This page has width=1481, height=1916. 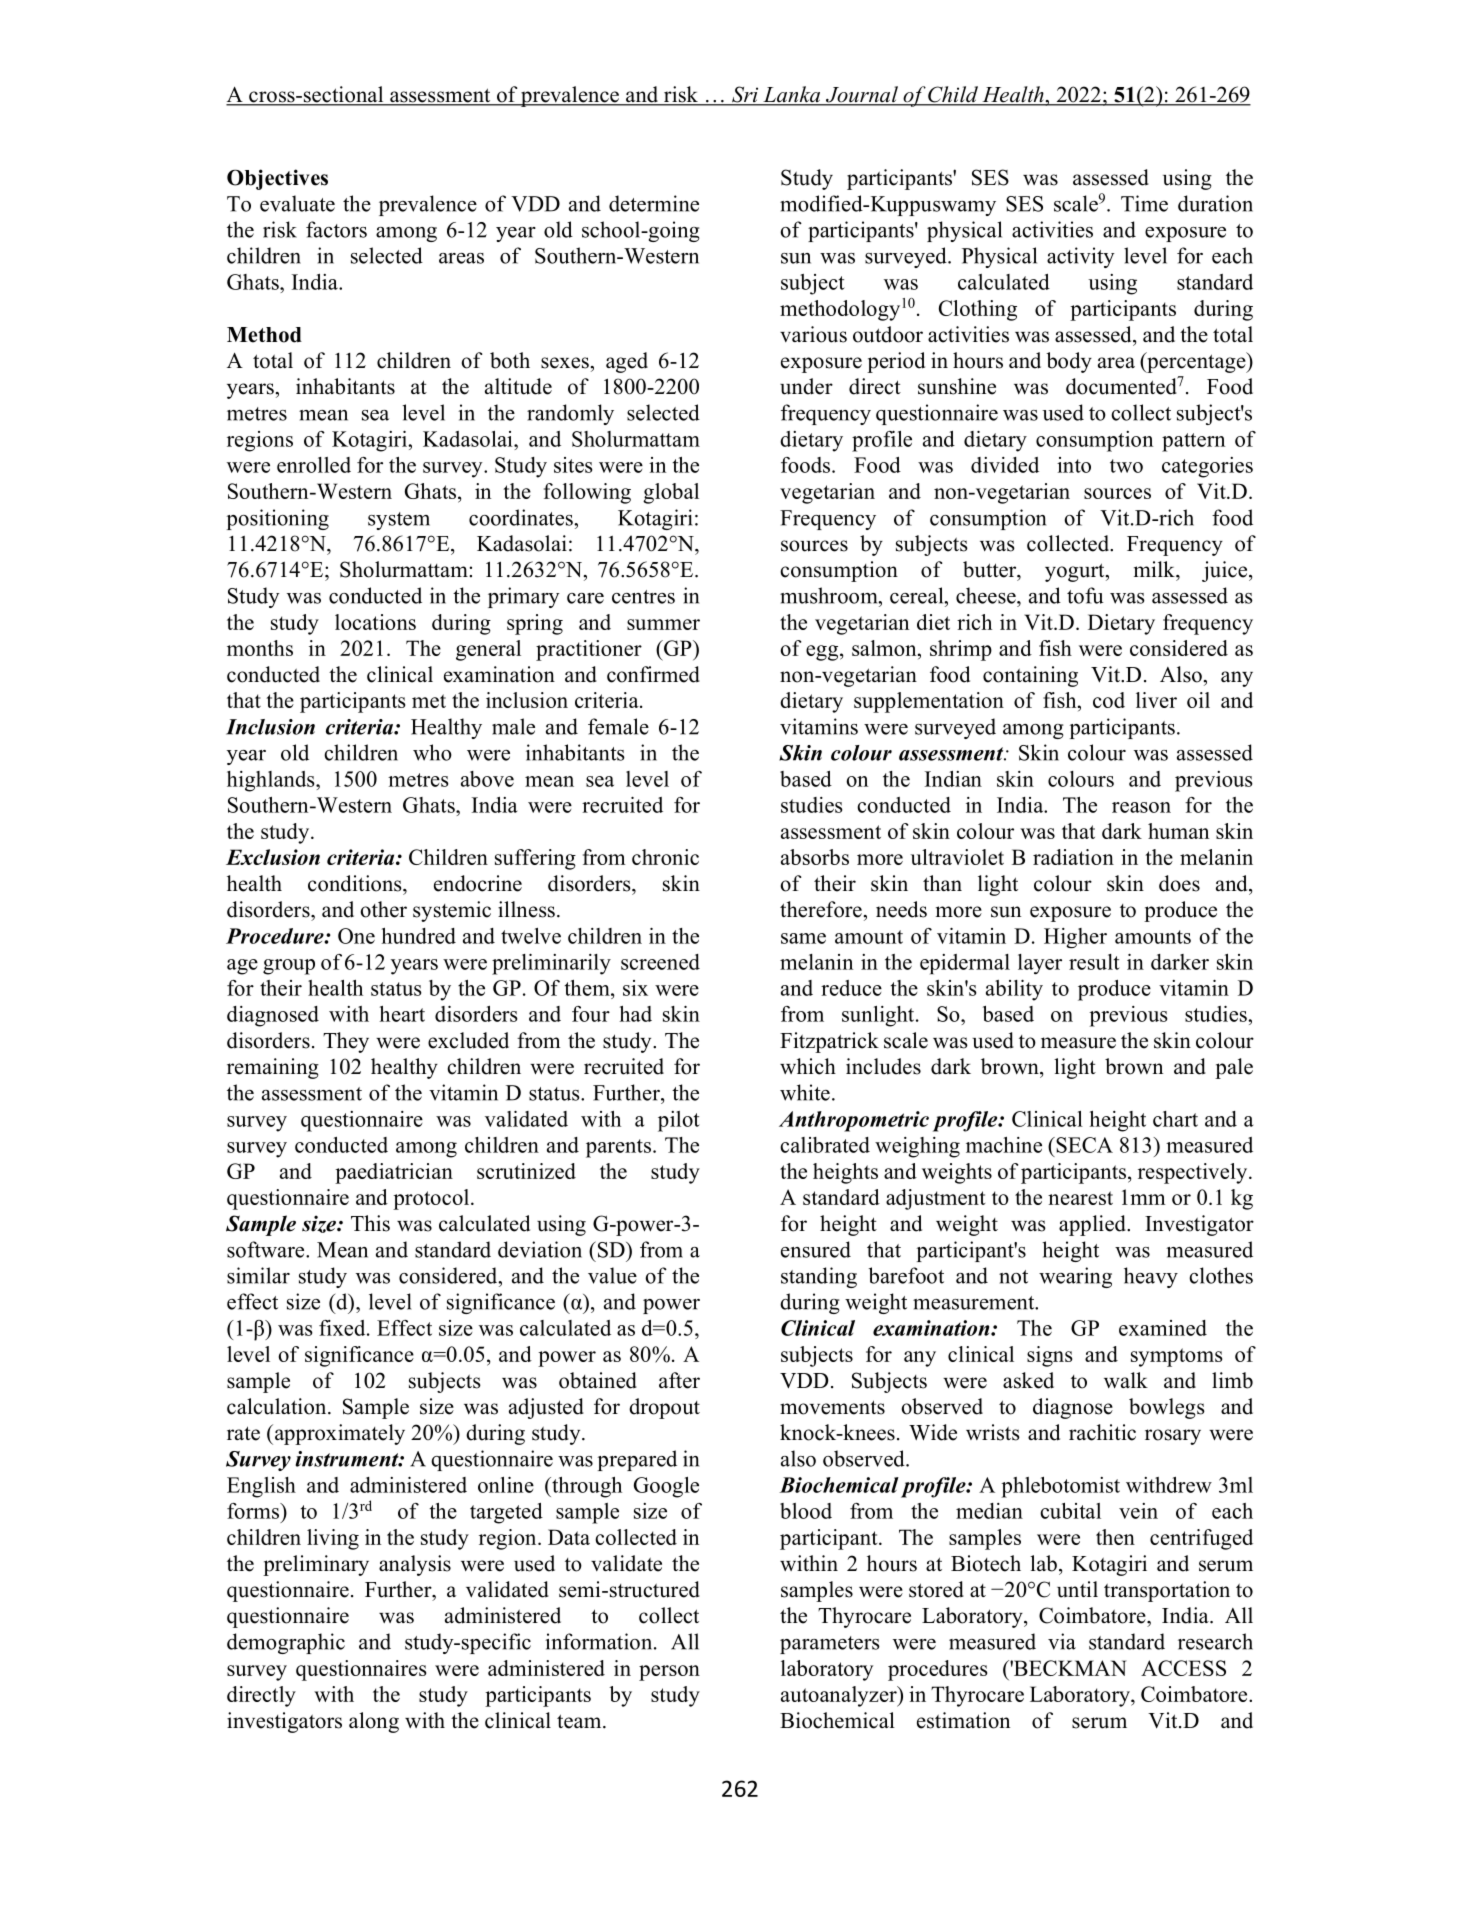 What do you see at coordinates (297, 203) in the page?
I see `evaluate` at bounding box center [297, 203].
